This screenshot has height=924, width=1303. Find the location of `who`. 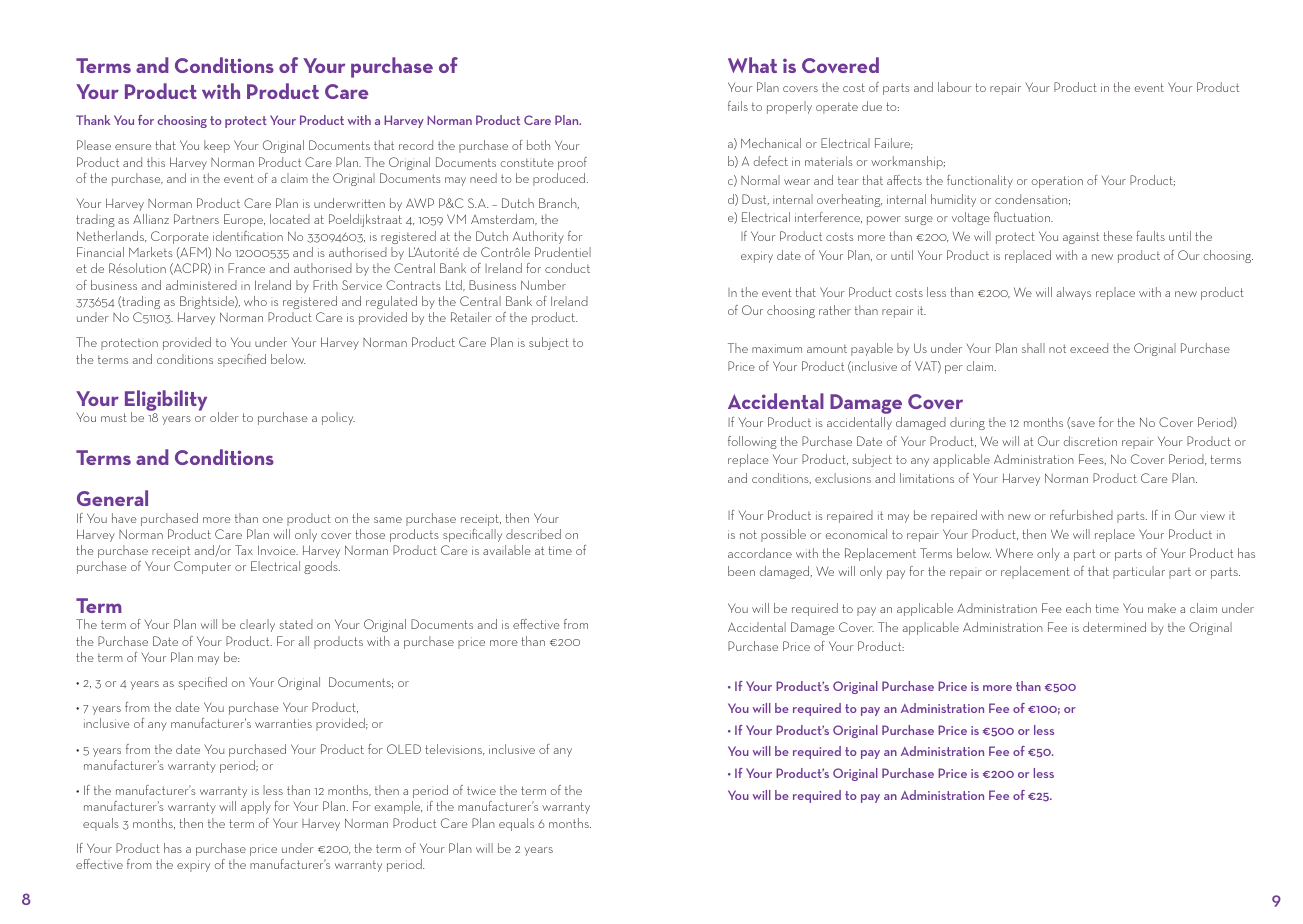

who is located at coordinates (255, 301).
